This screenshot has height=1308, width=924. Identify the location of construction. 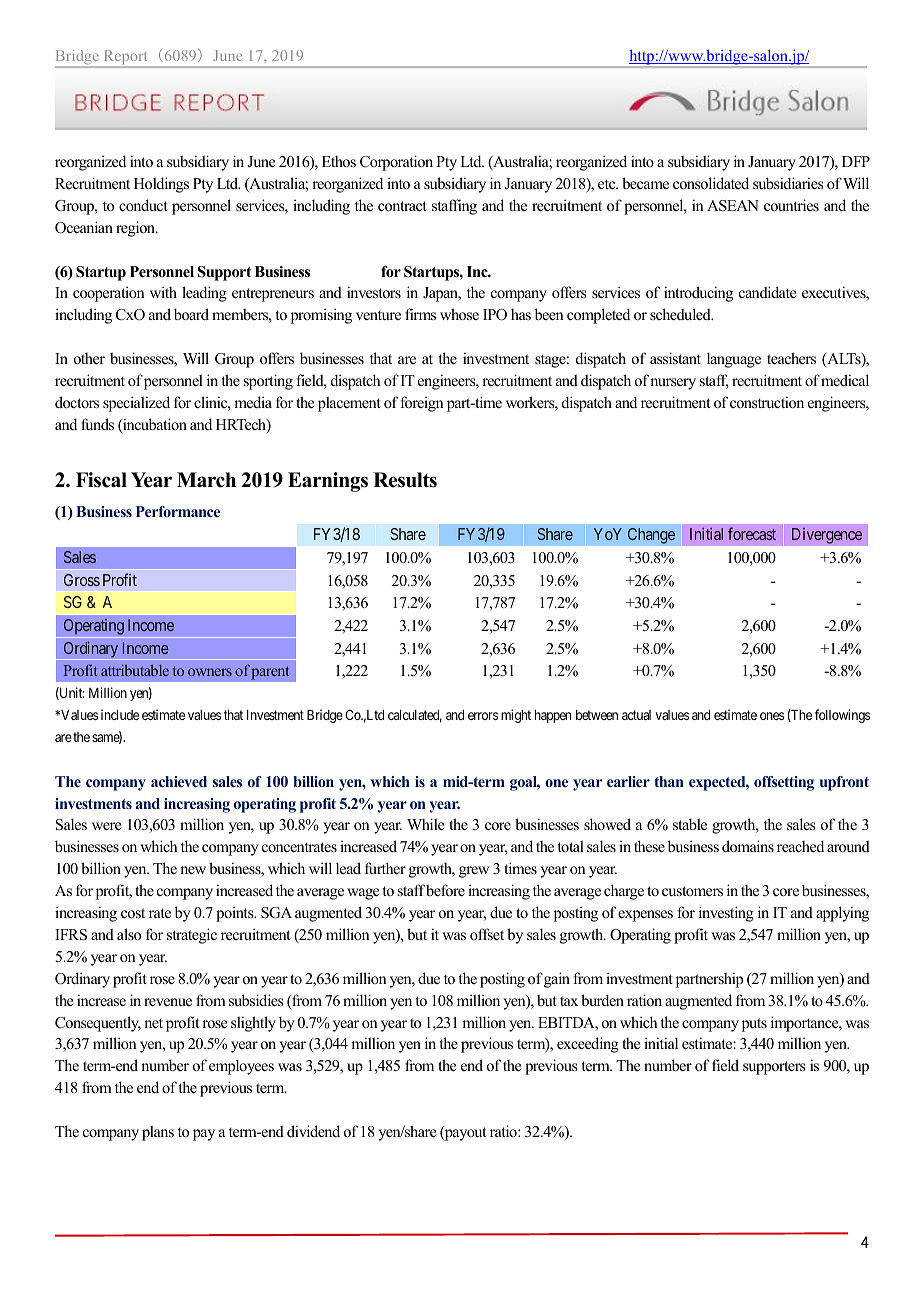
(767, 402).
